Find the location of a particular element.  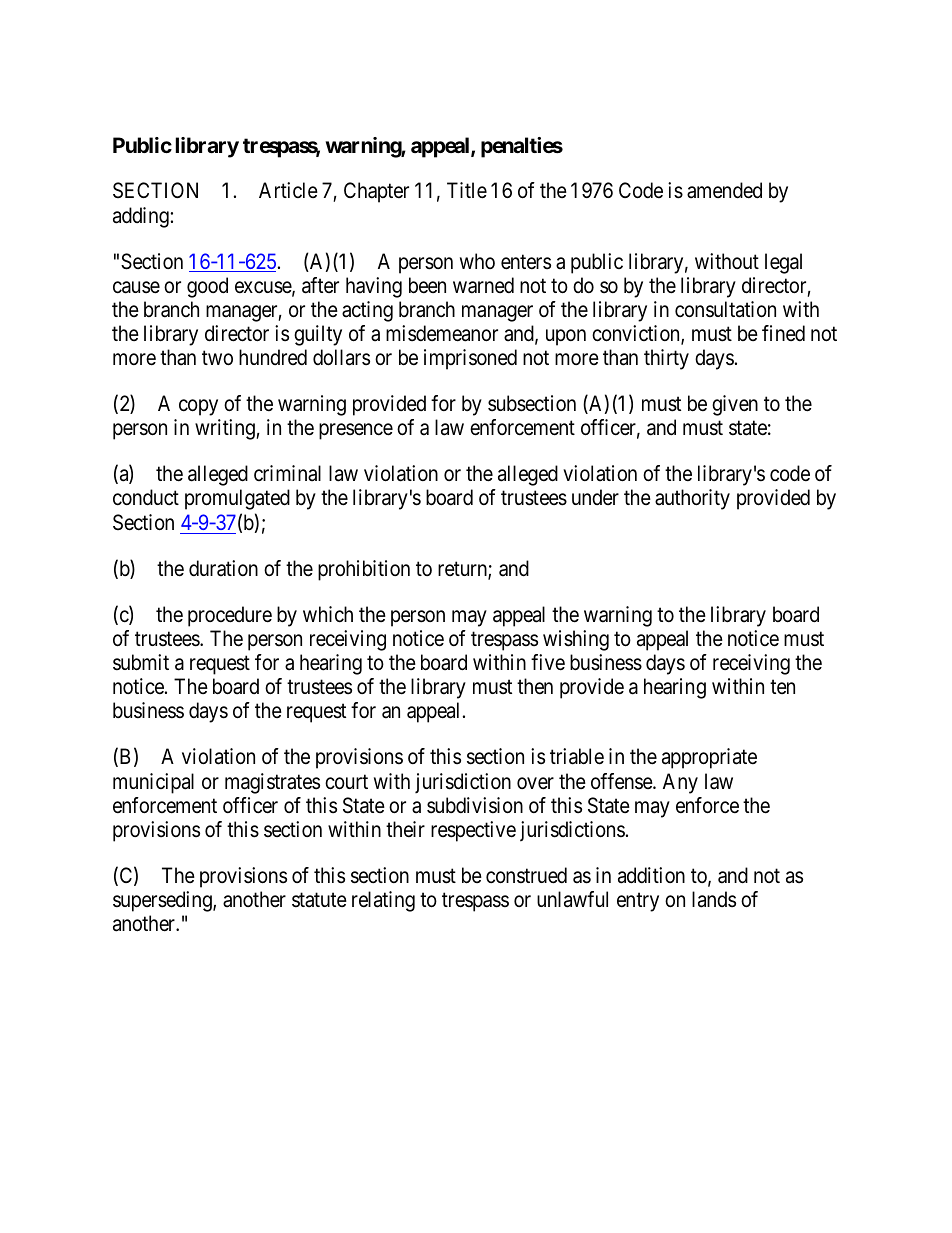

presence is located at coordinates (356, 432).
